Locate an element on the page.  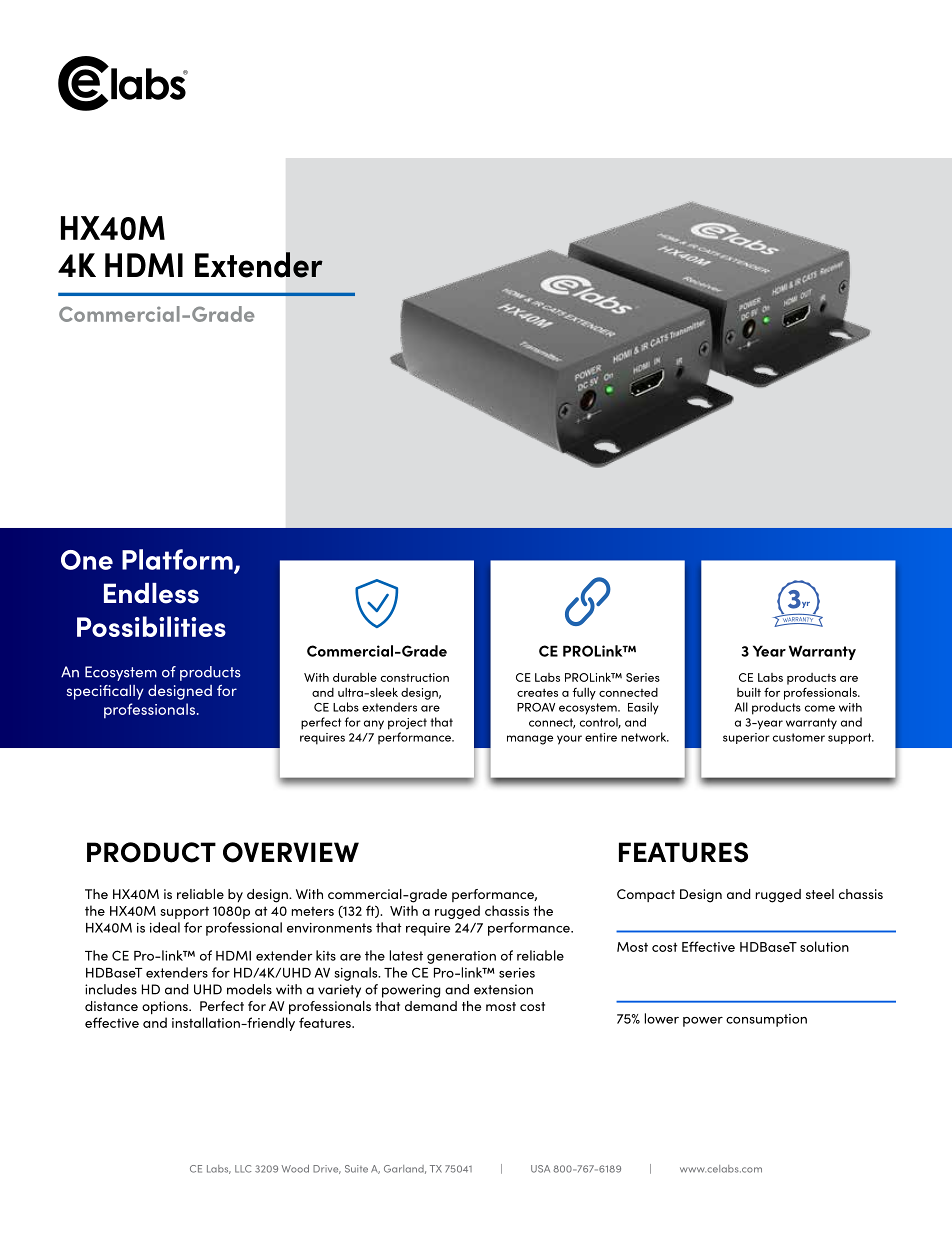
specifically is located at coordinates (105, 692).
